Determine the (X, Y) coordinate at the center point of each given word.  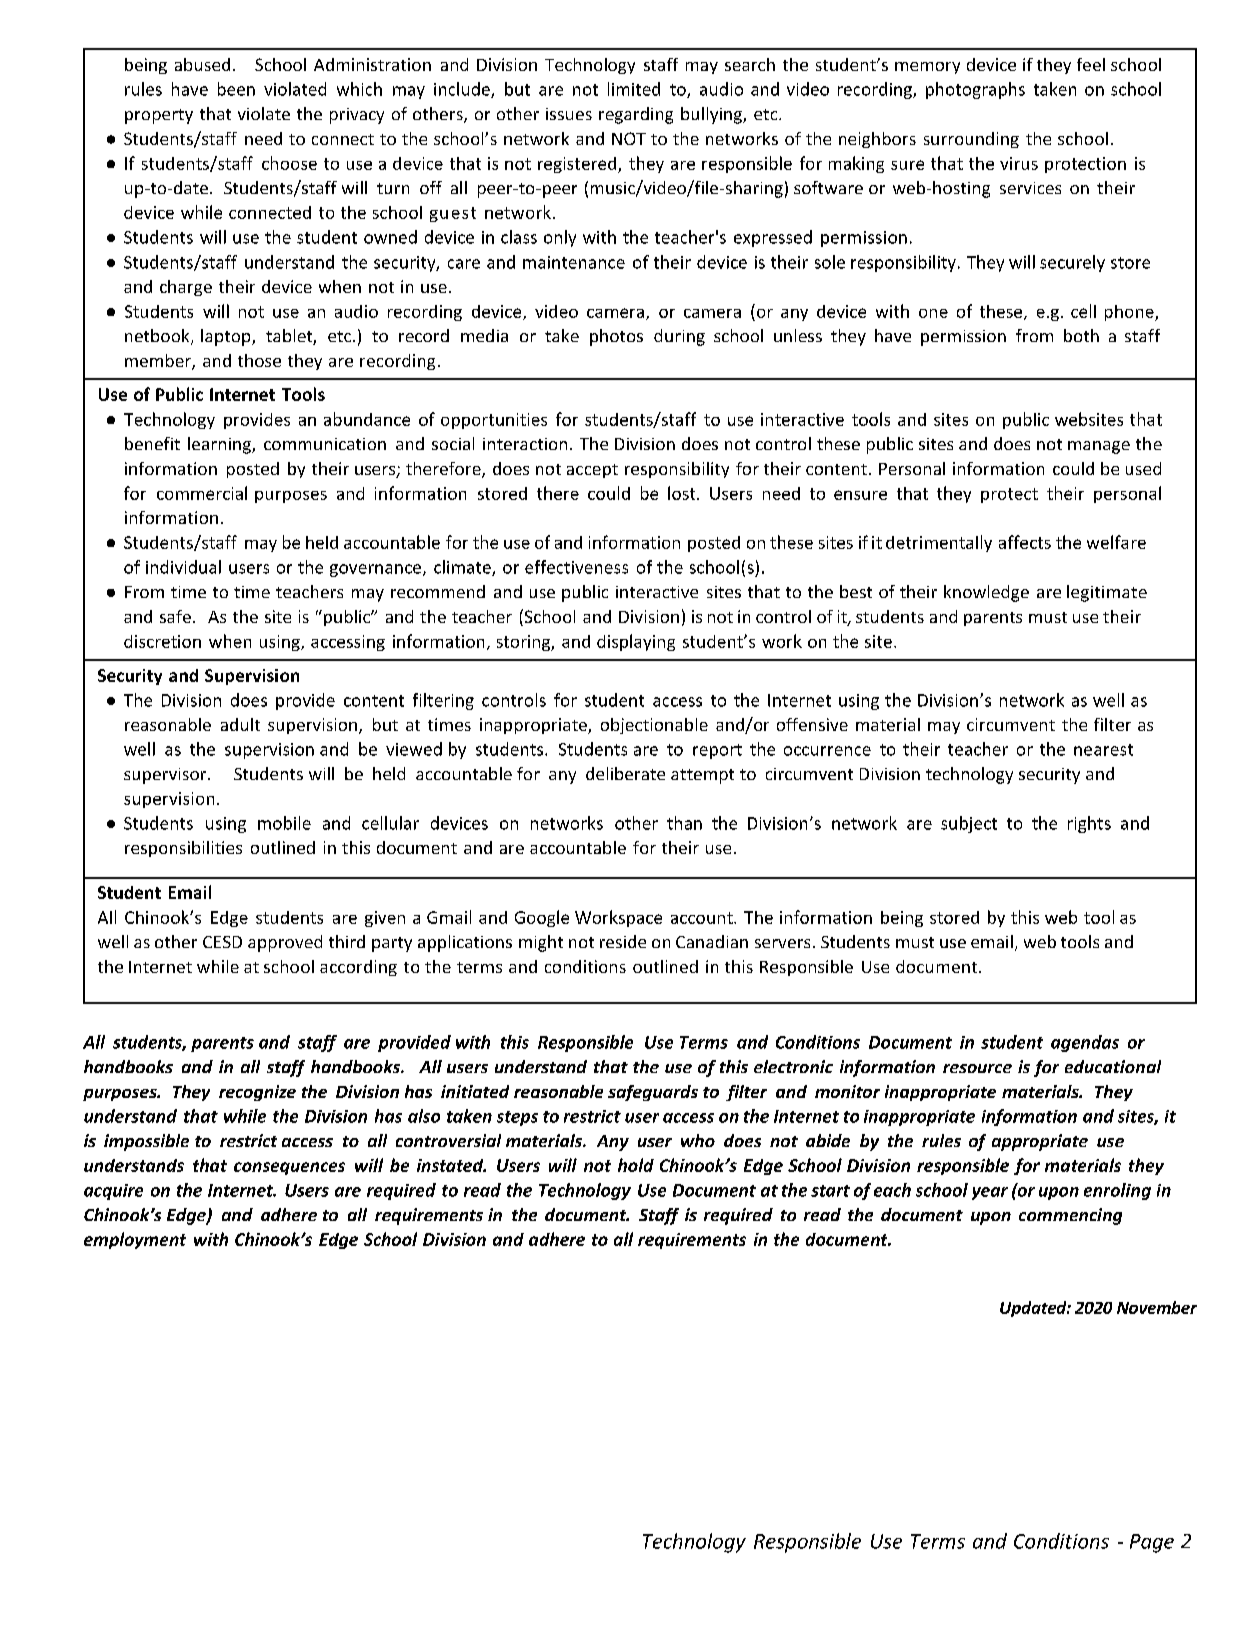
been (236, 89)
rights (1089, 824)
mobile (284, 823)
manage (1099, 447)
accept (592, 471)
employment (135, 1240)
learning (220, 445)
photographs (975, 90)
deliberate (625, 773)
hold (636, 1165)
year (990, 1193)
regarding (636, 115)
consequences (289, 1168)
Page (1152, 1543)
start (830, 1191)
